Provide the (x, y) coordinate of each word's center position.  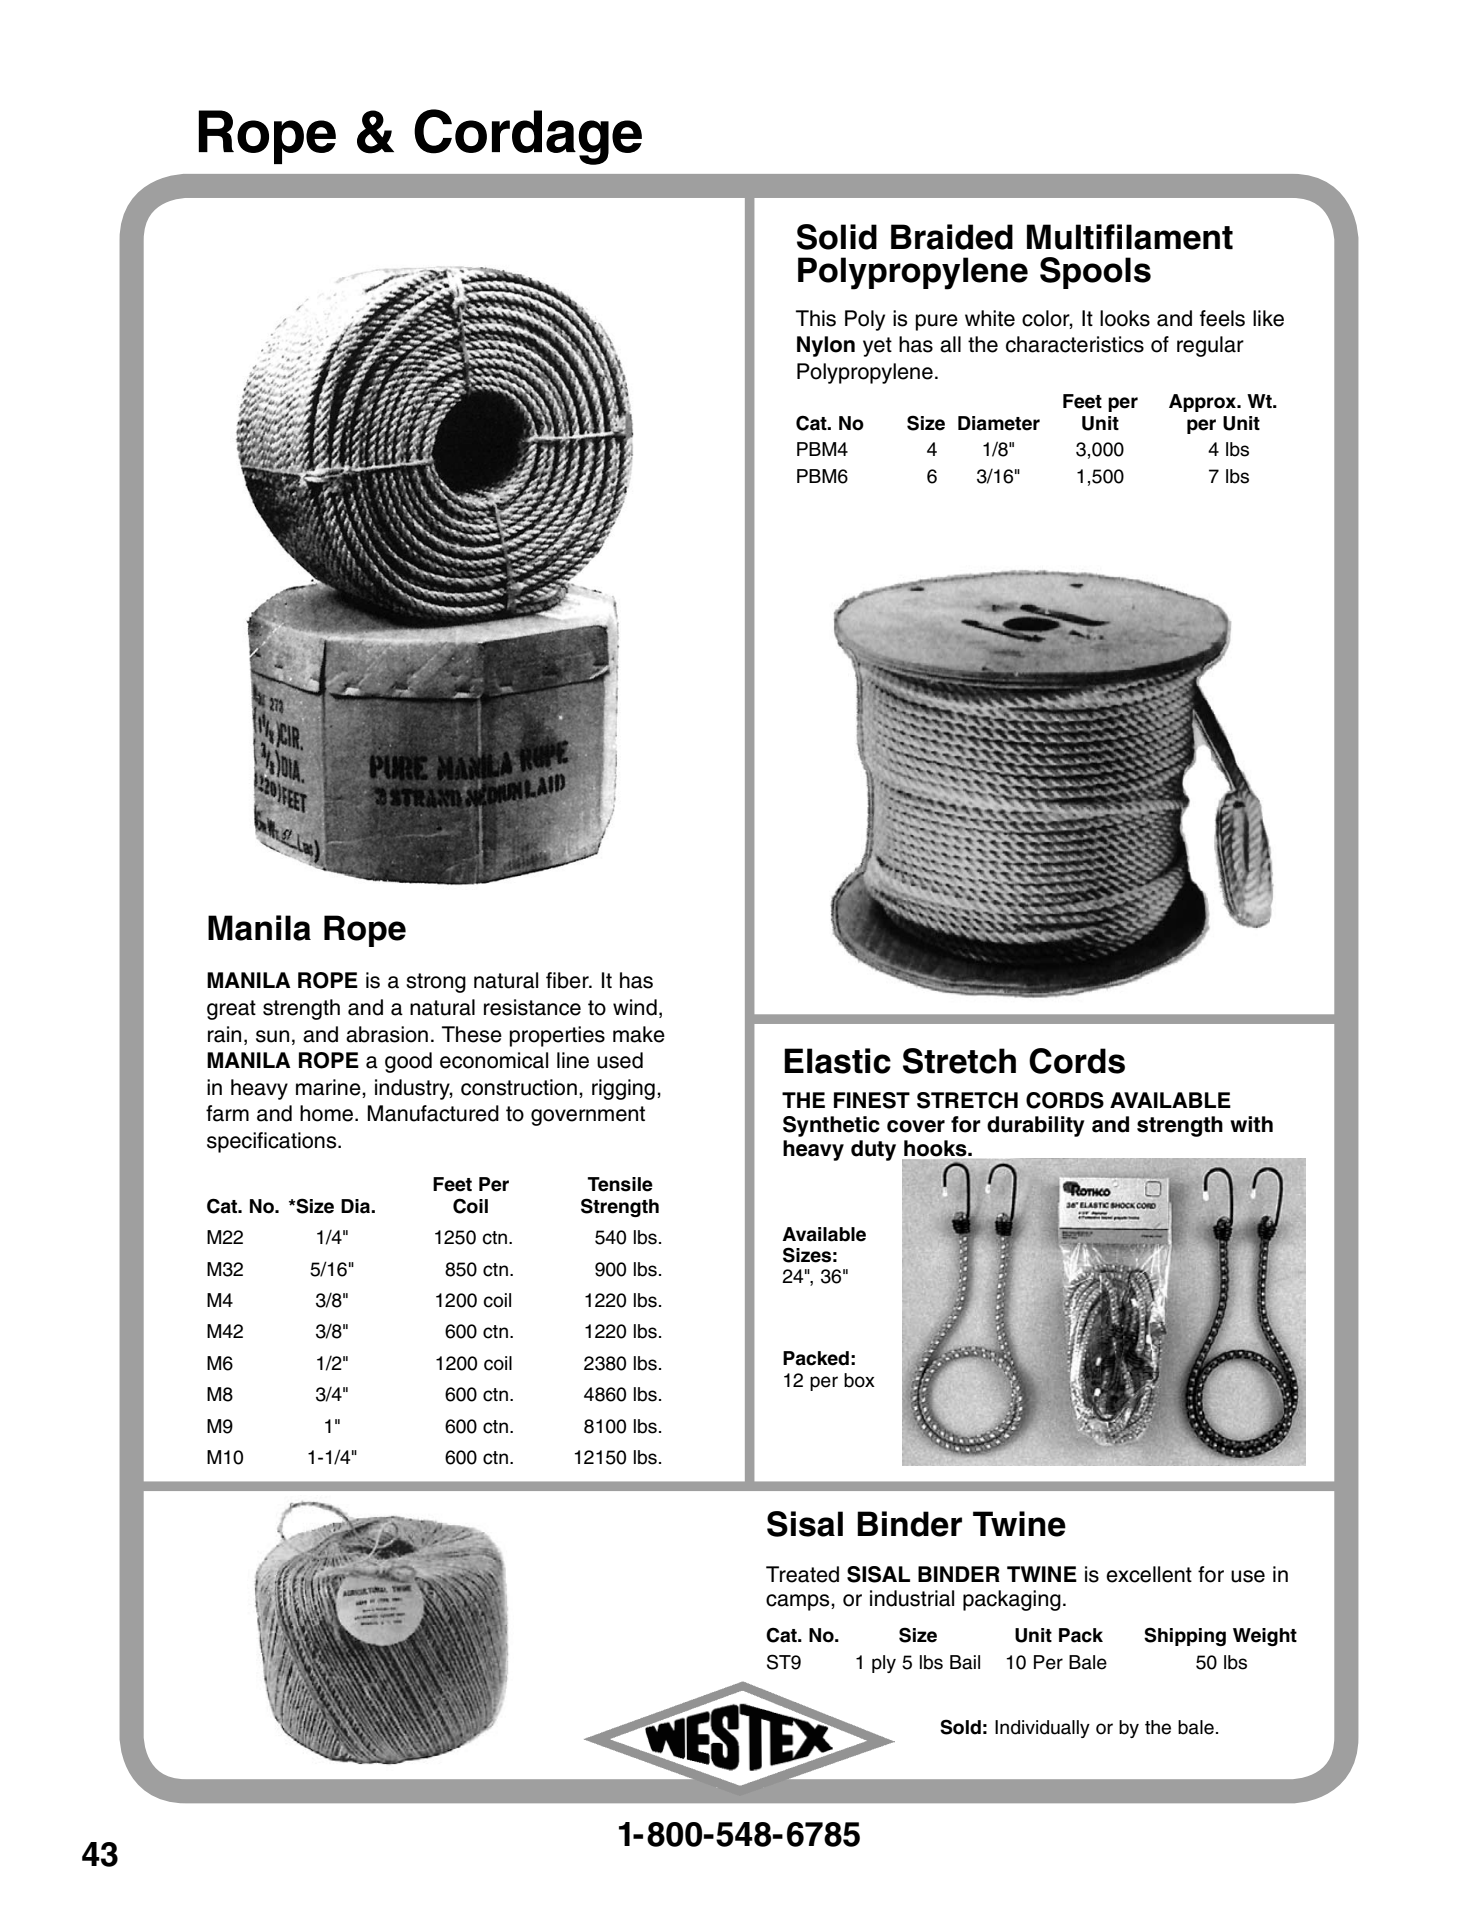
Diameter (999, 423)
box (859, 1380)
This (816, 318)
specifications (273, 1142)
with (1251, 1124)
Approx (1204, 403)
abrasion (387, 1034)
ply (884, 1664)
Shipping (1185, 1636)
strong (436, 983)
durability (1036, 1126)
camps (799, 1602)
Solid (837, 237)
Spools (1095, 273)
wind (635, 1007)
